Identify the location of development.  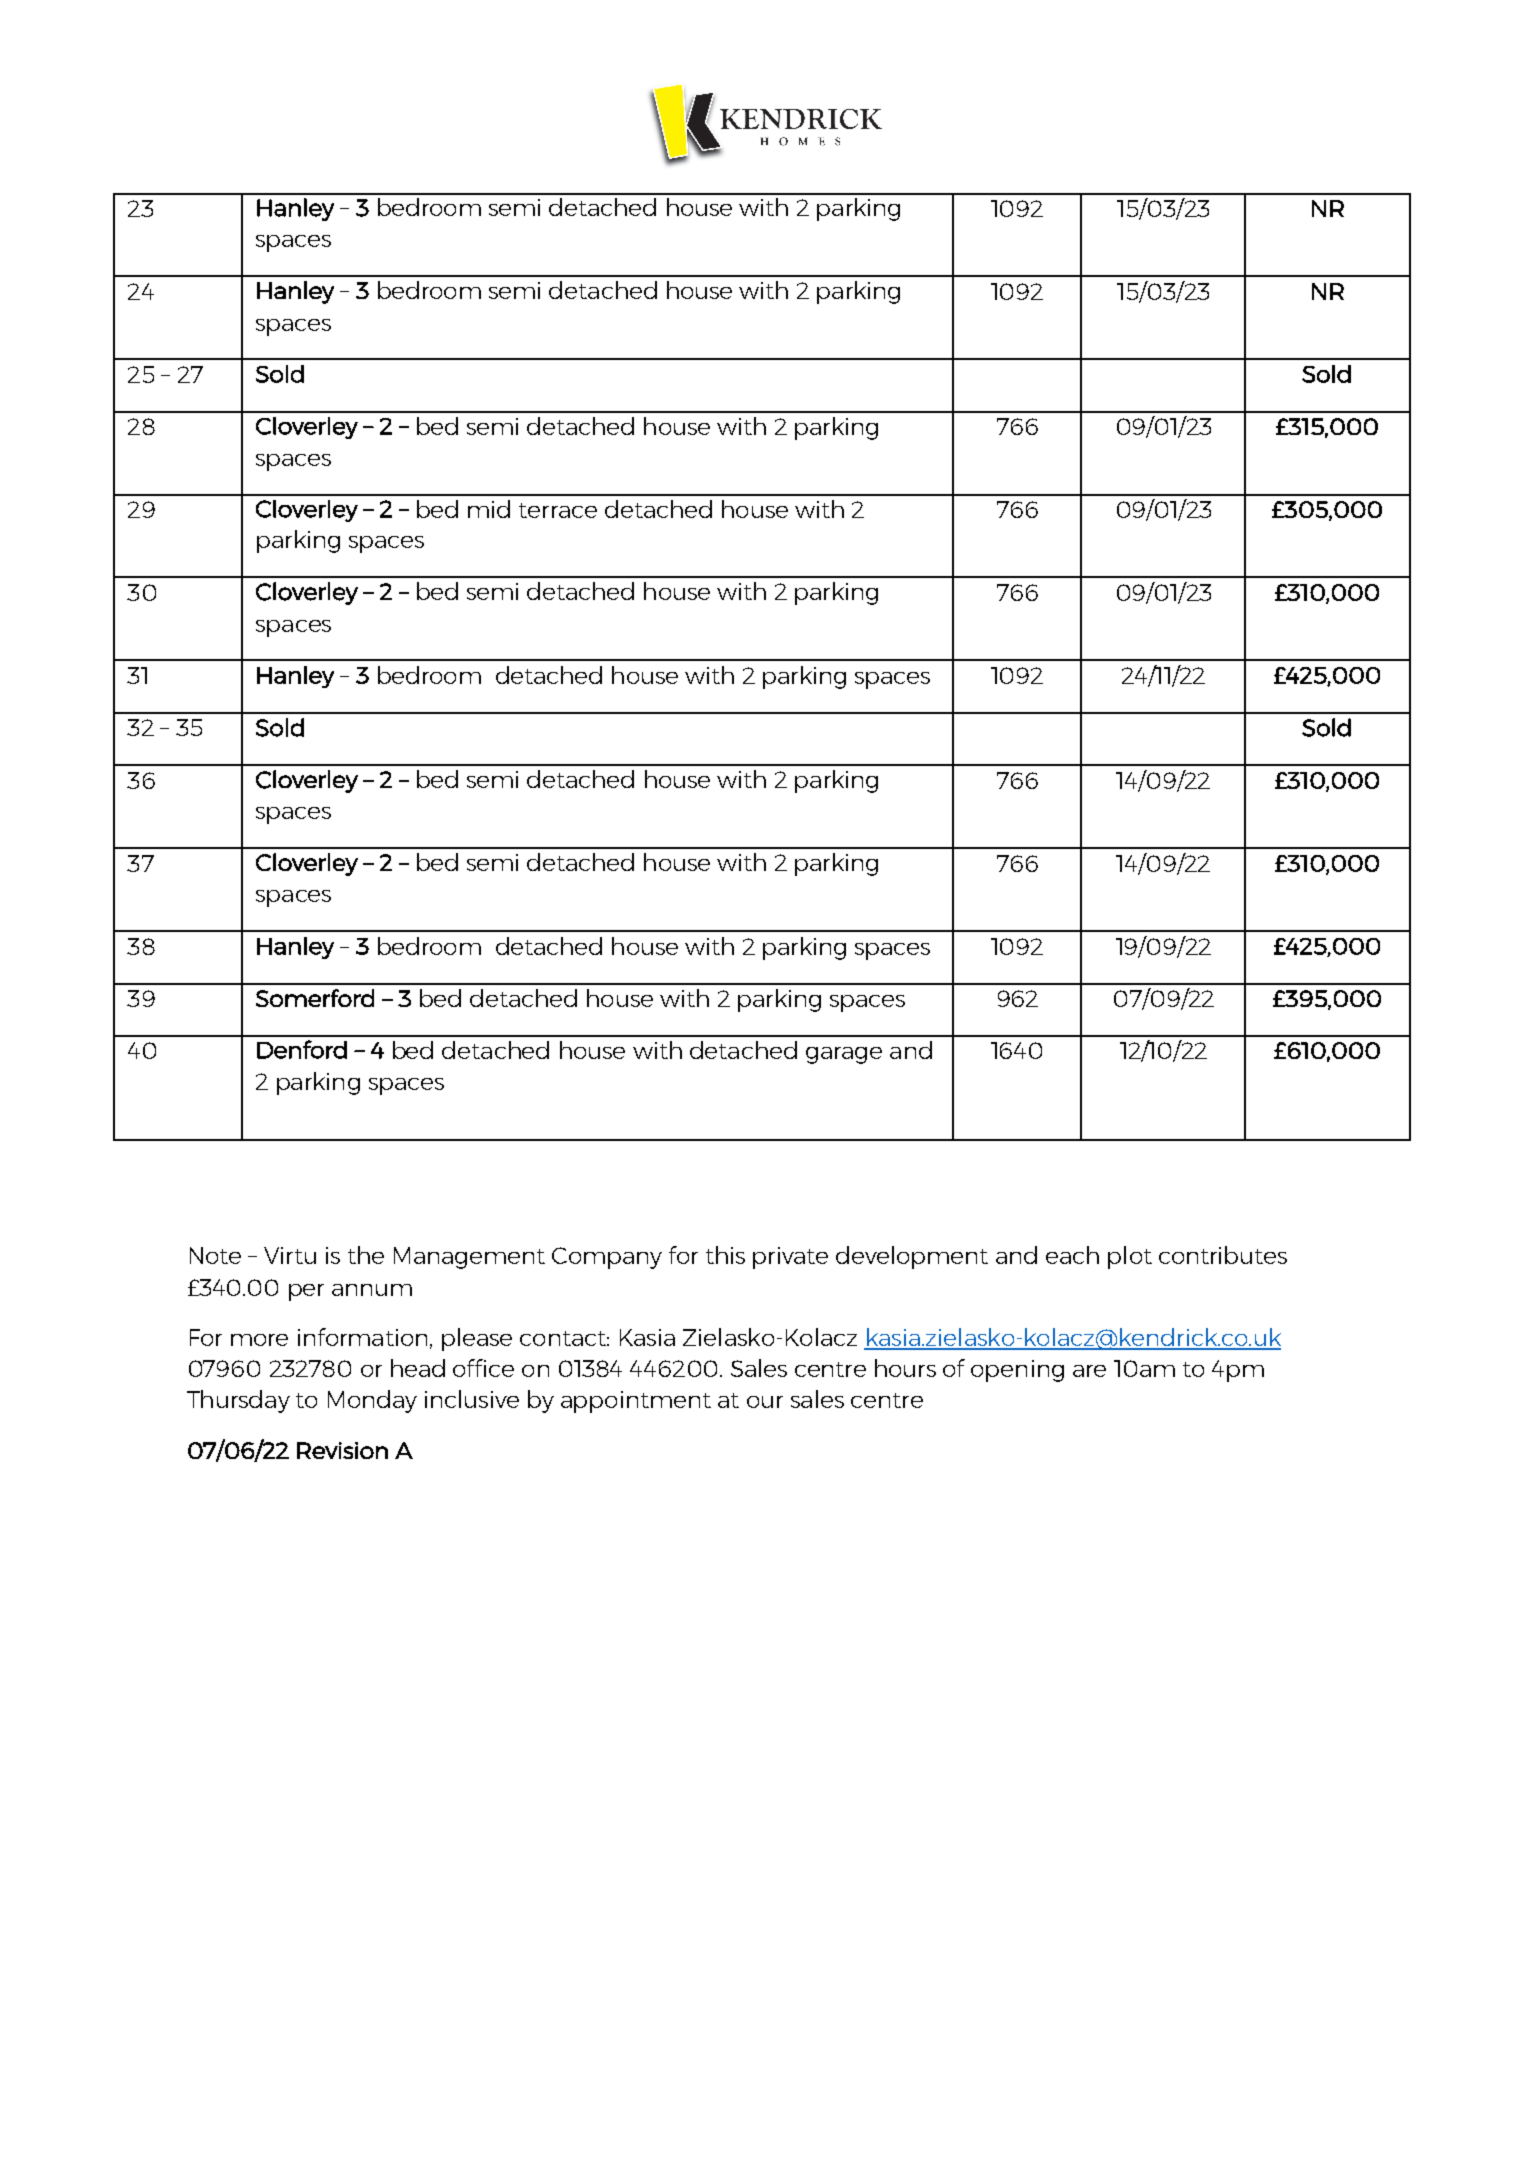
(912, 1257).
